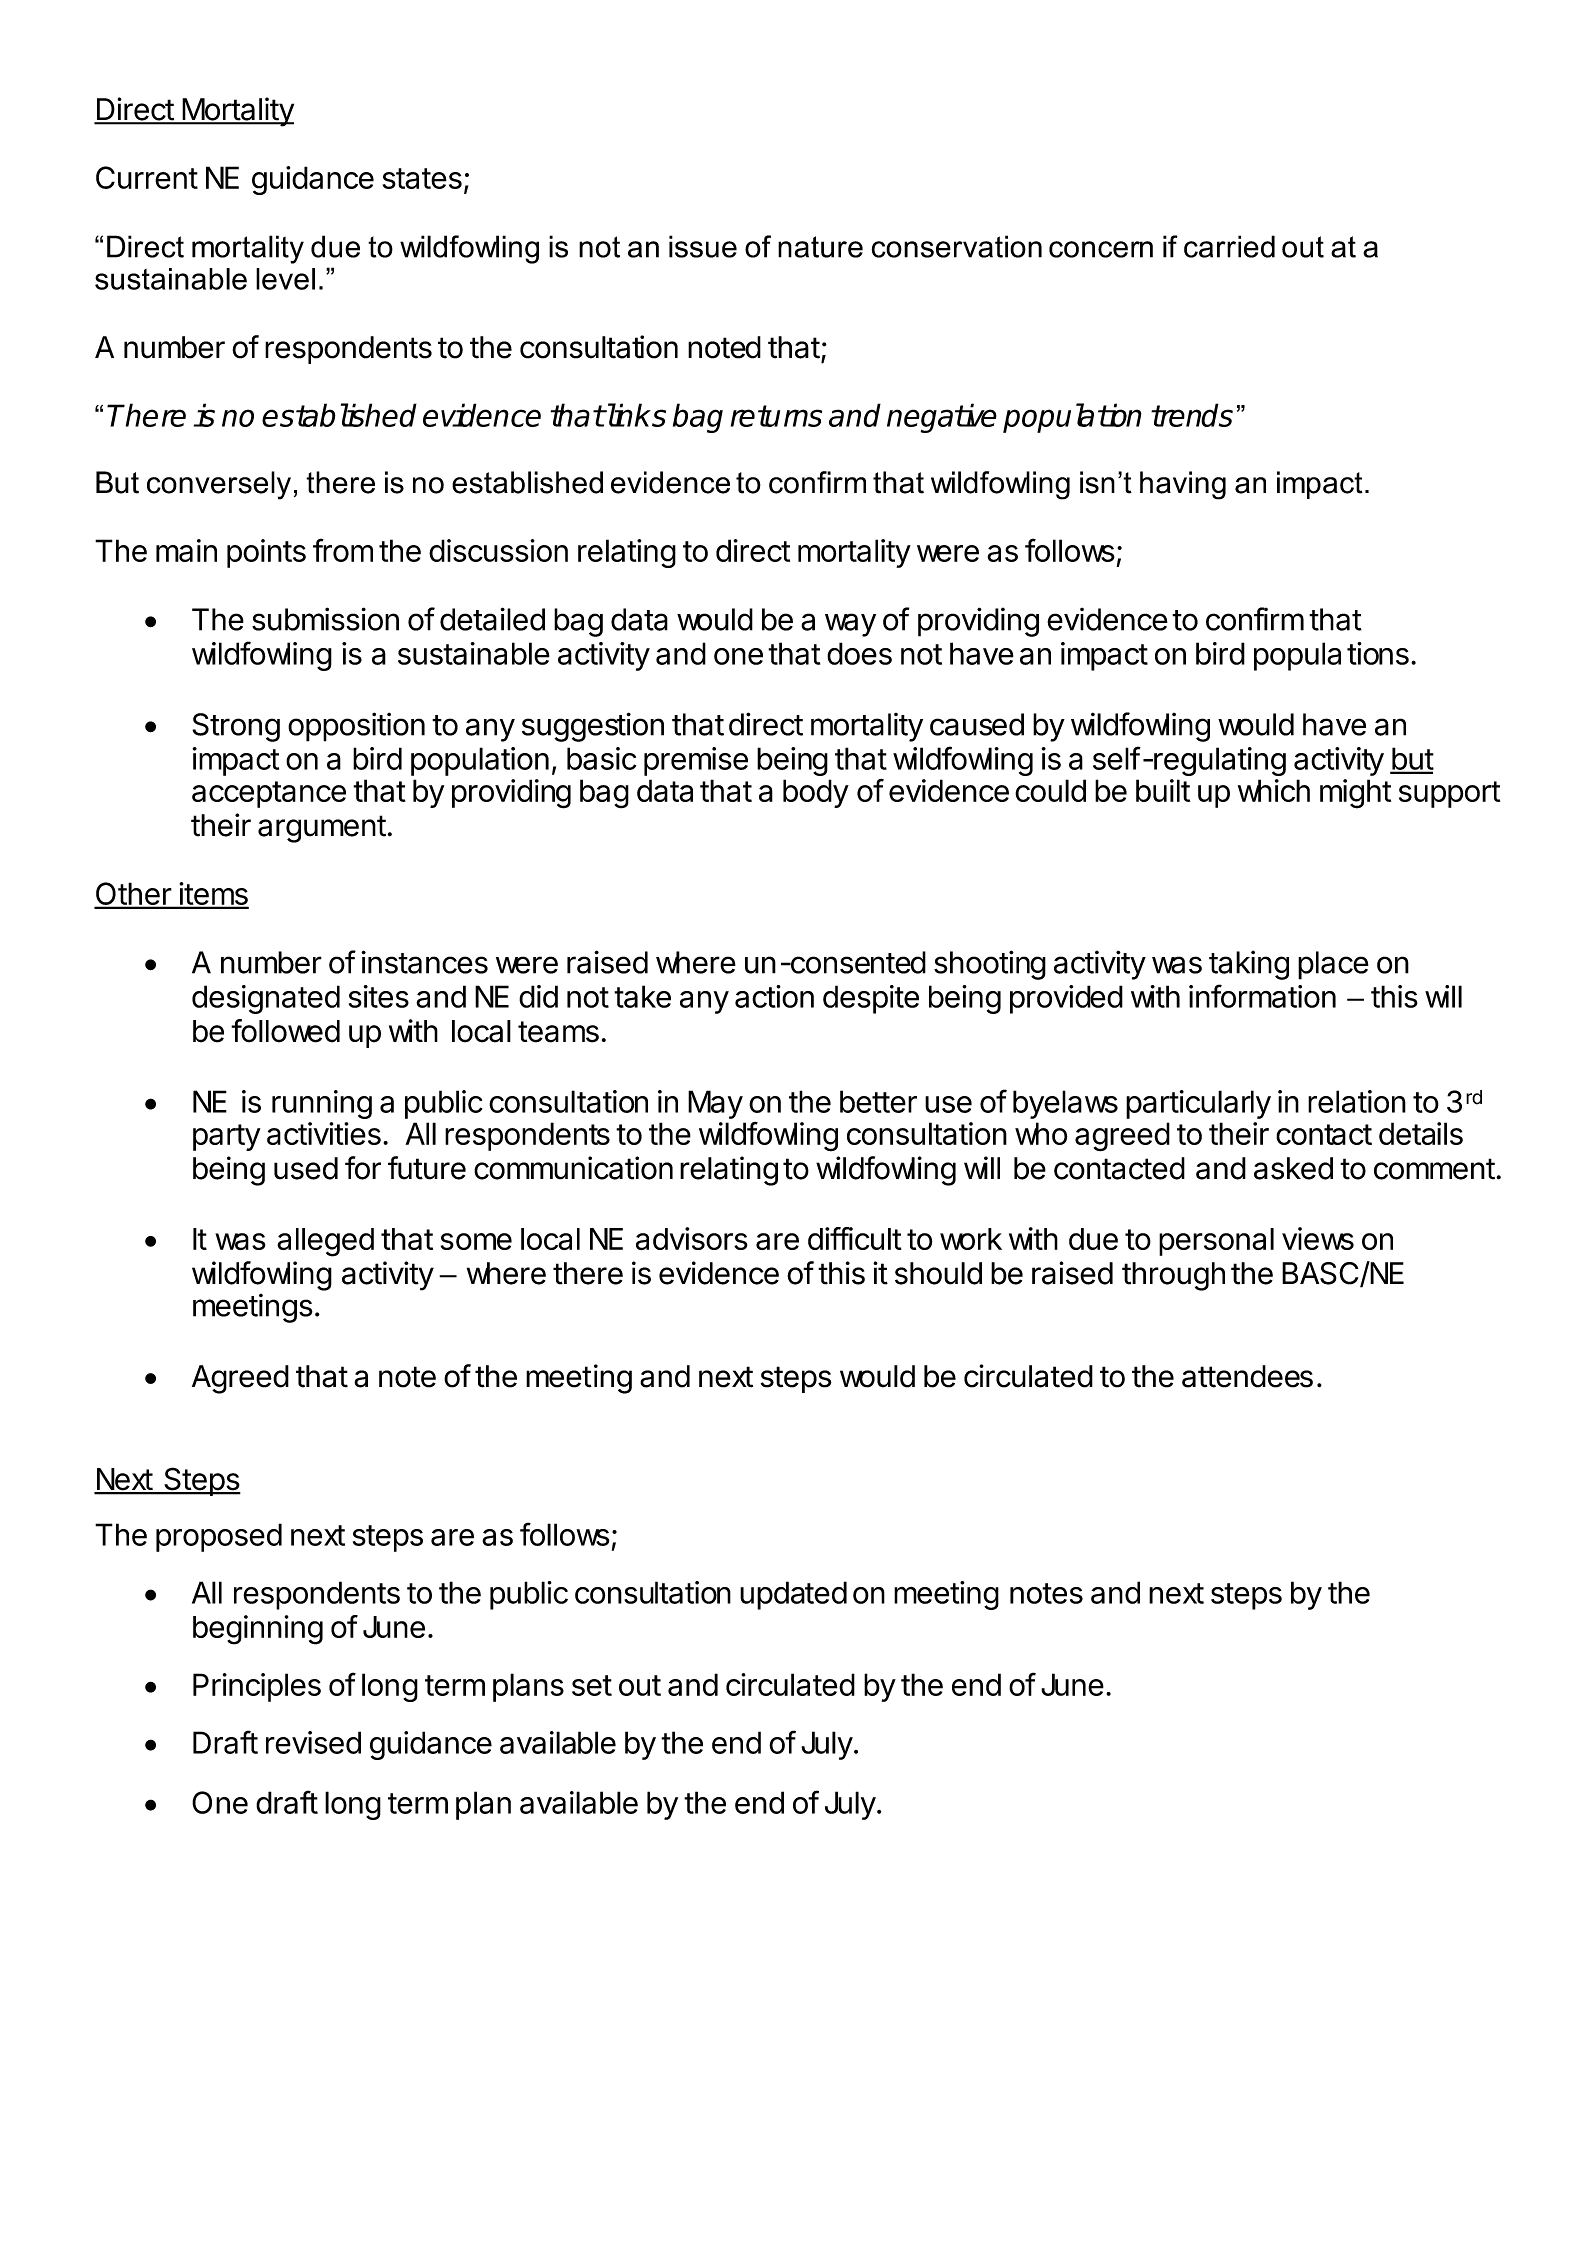  What do you see at coordinates (285, 279) in the screenshot?
I see `level` at bounding box center [285, 279].
